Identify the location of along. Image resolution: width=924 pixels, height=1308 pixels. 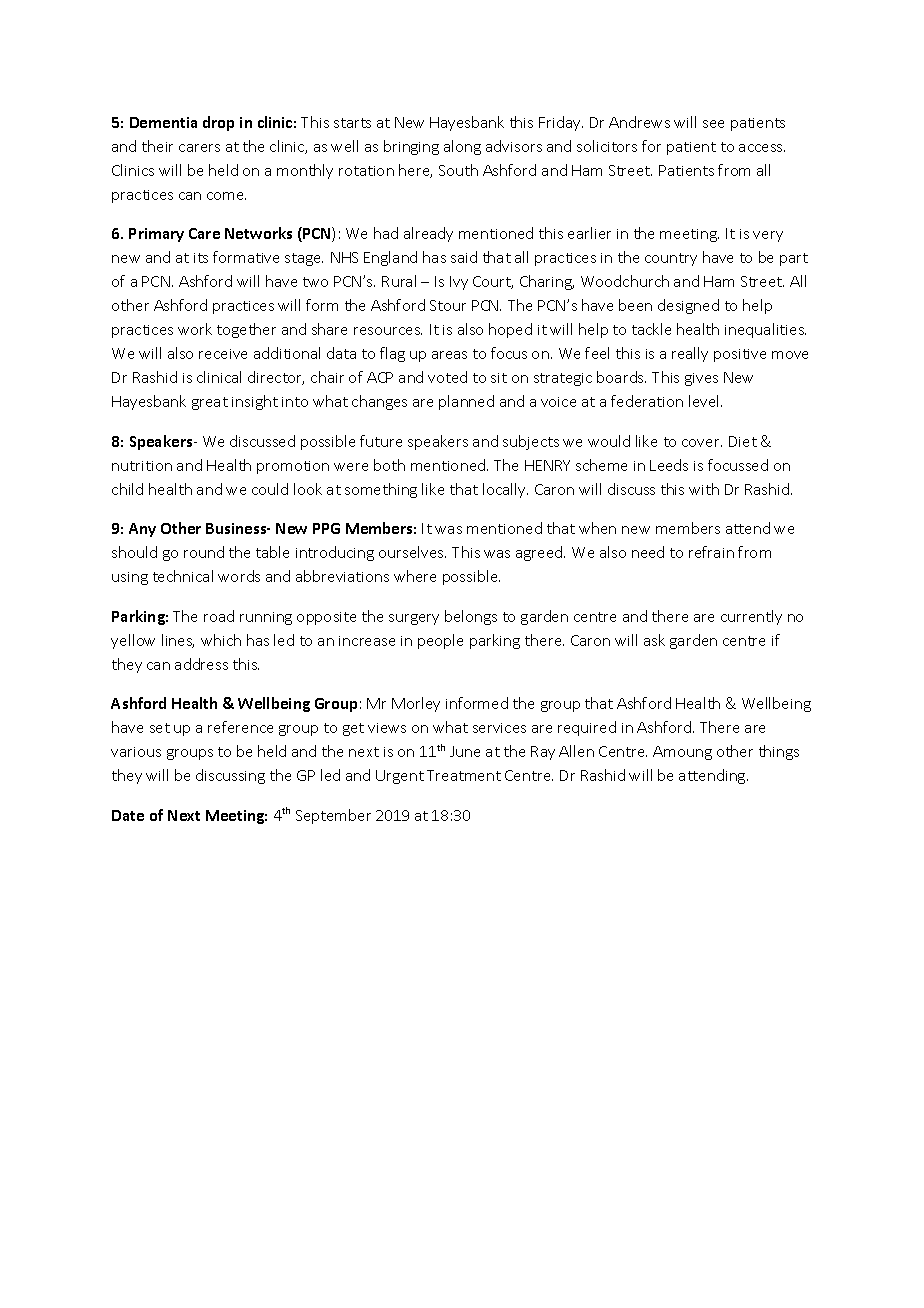
(462, 147).
